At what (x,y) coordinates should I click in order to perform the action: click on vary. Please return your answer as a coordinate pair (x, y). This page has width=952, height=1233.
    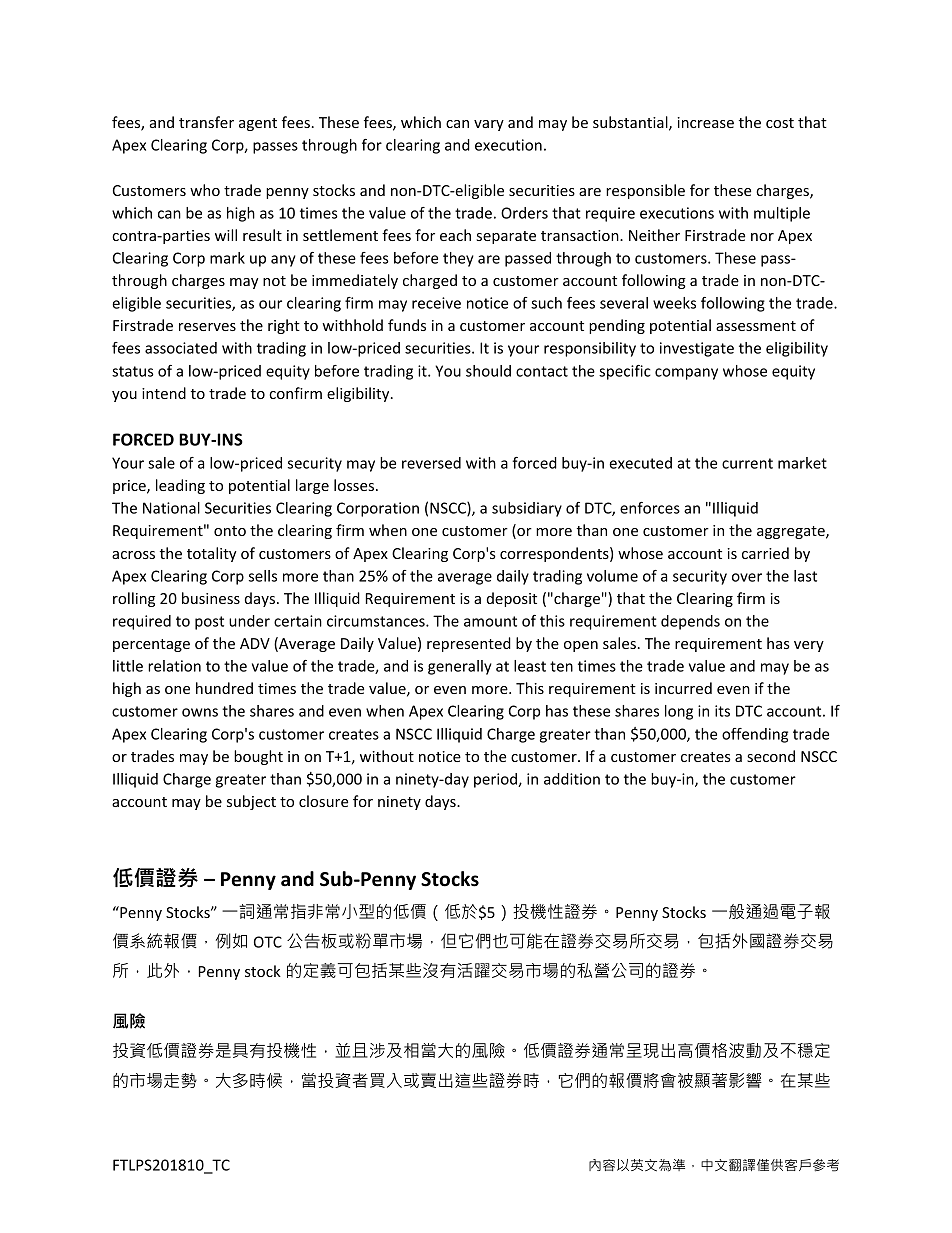
    Looking at the image, I should click on (489, 125).
